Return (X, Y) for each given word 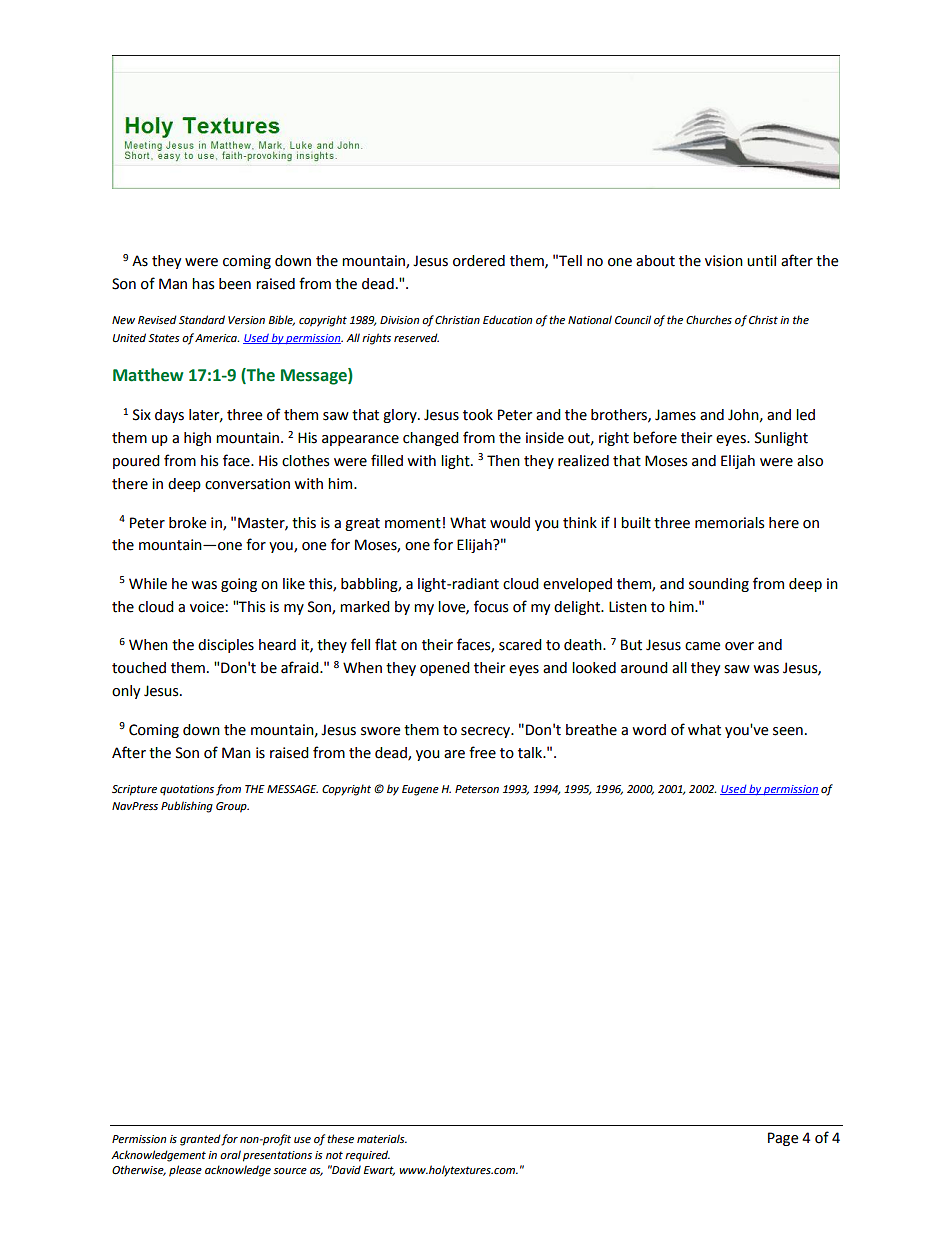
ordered (479, 261)
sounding (719, 585)
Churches (709, 319)
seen (788, 731)
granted (201, 1140)
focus (491, 606)
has (203, 284)
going (239, 585)
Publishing (187, 807)
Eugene (420, 790)
